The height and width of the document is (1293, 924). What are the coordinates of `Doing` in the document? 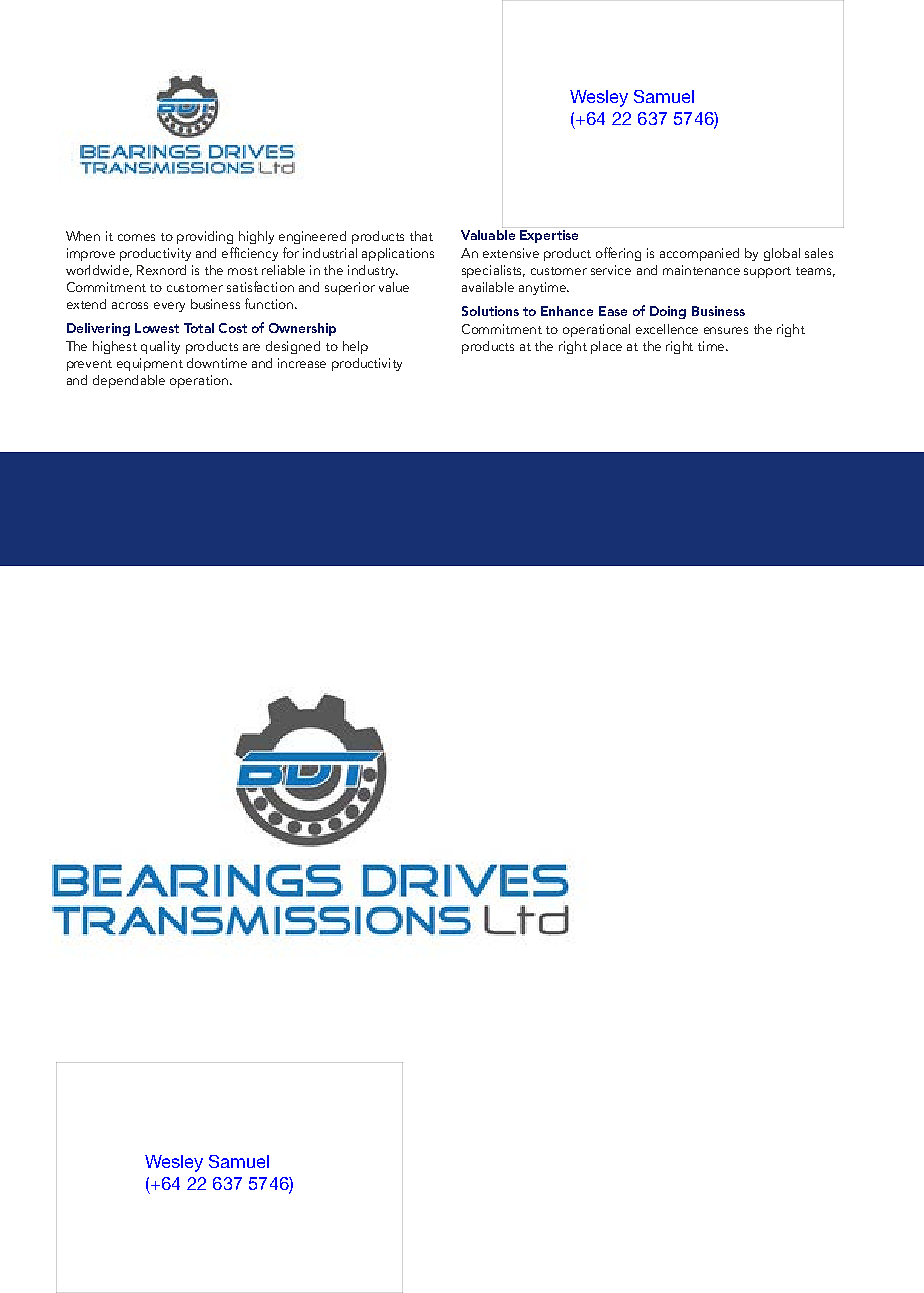 It's located at (668, 312).
